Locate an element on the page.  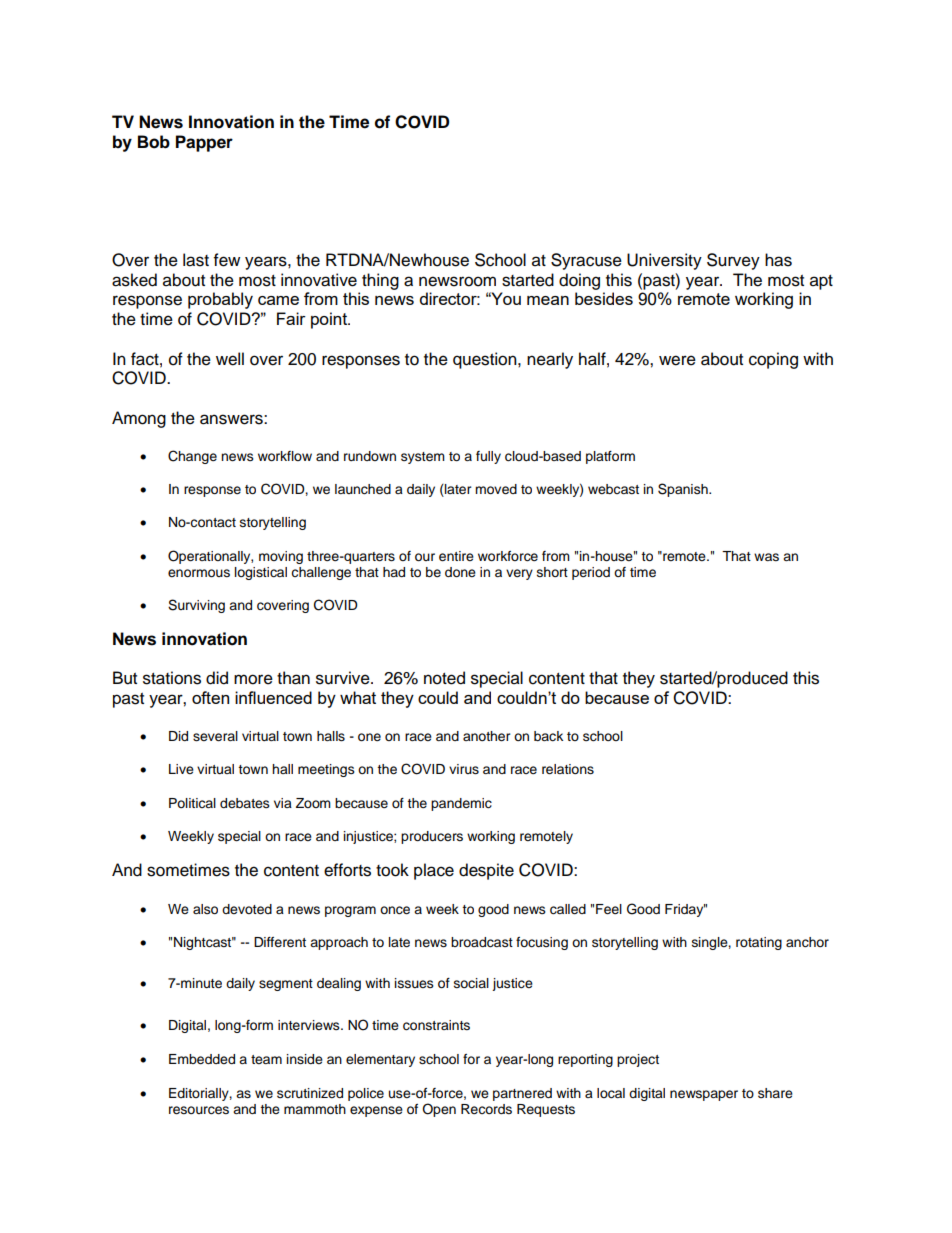
Syracuse is located at coordinates (586, 261).
